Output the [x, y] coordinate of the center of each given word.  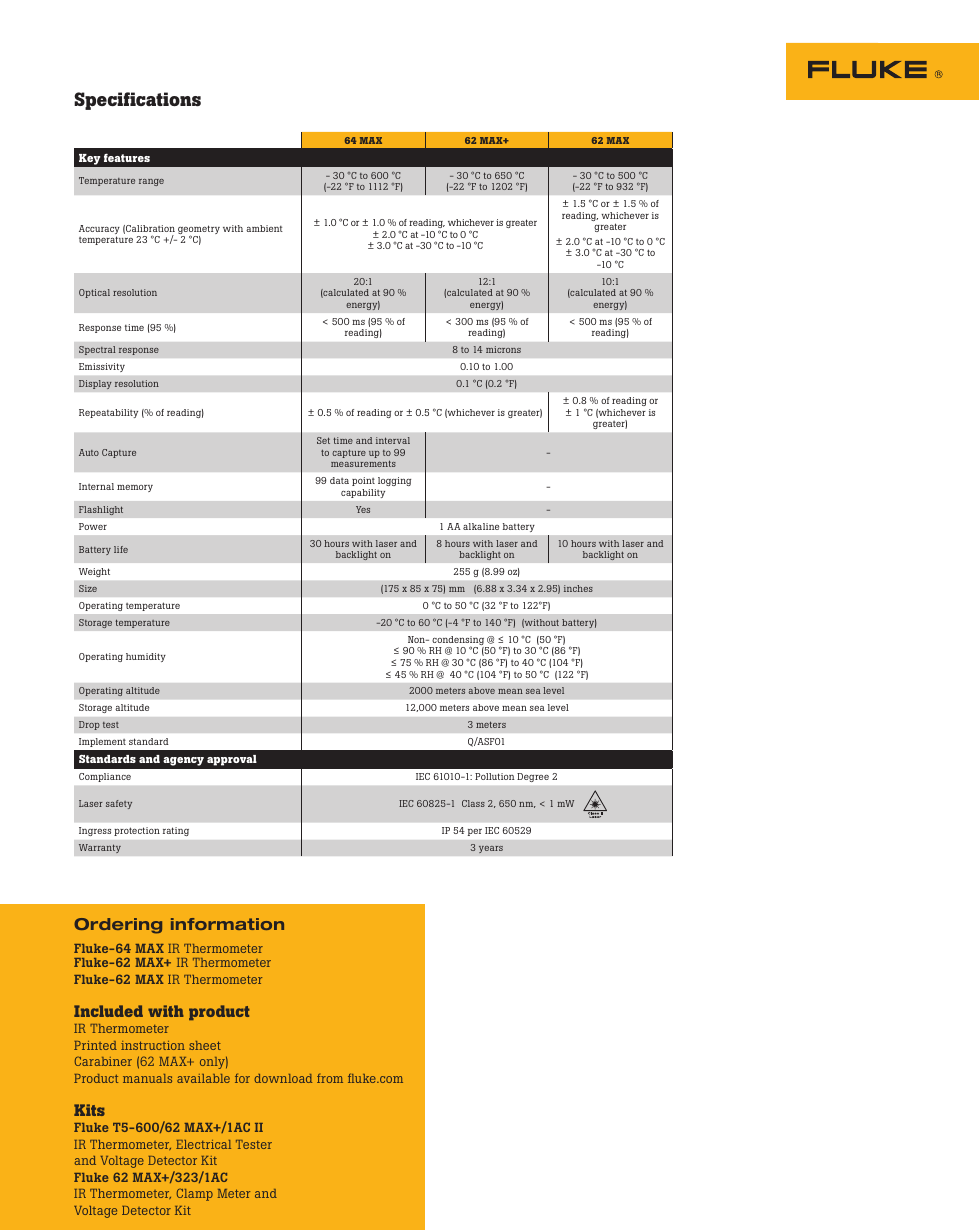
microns [503, 349]
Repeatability [108, 413]
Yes [363, 509]
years [491, 849]
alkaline [481, 526]
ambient [264, 228]
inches [578, 588]
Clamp [195, 1194]
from [330, 1078]
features [127, 157]
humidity [146, 657]
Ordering [118, 926]
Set [323, 440]
